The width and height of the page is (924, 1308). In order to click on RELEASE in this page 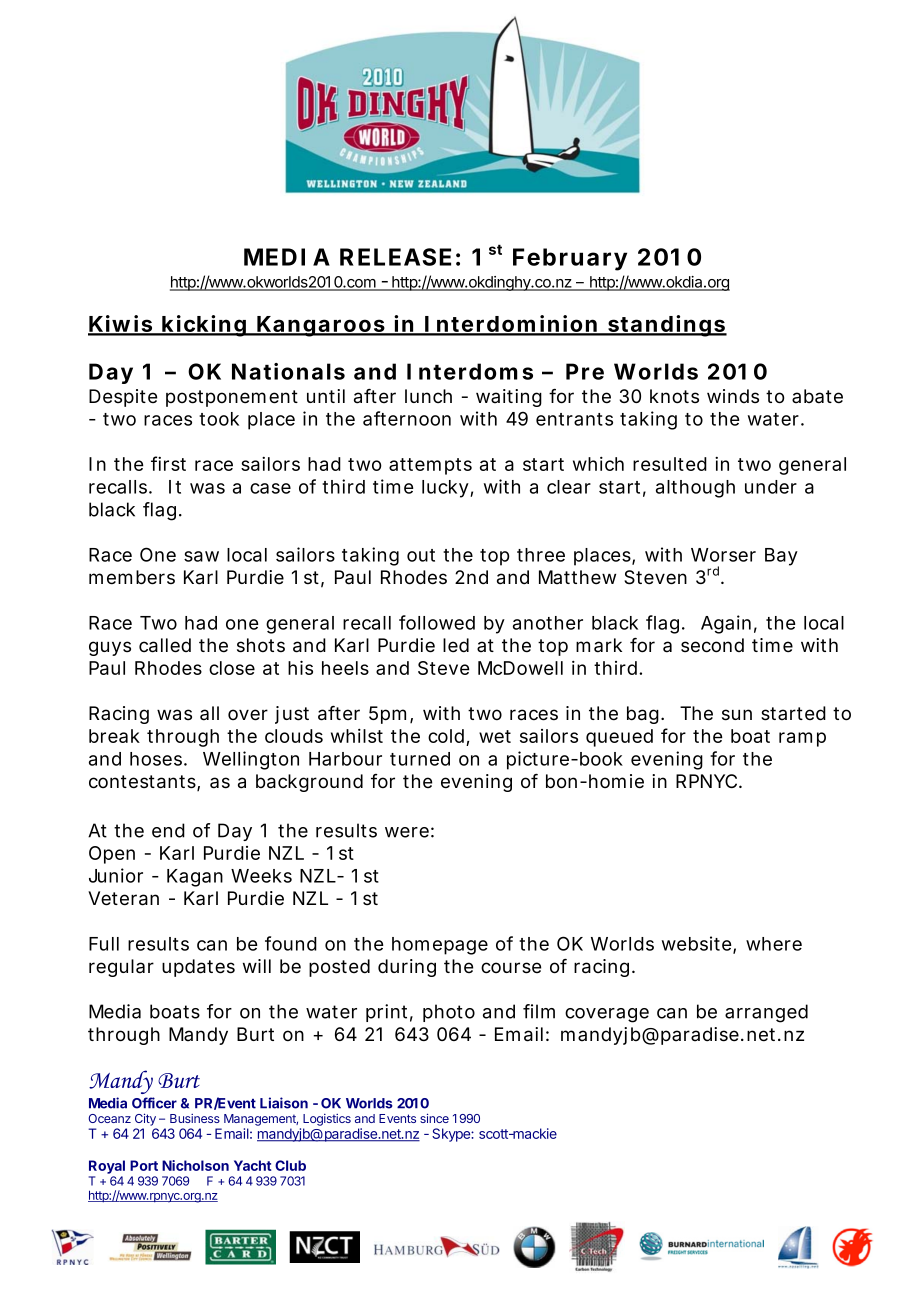, I will do `click(395, 257)`.
